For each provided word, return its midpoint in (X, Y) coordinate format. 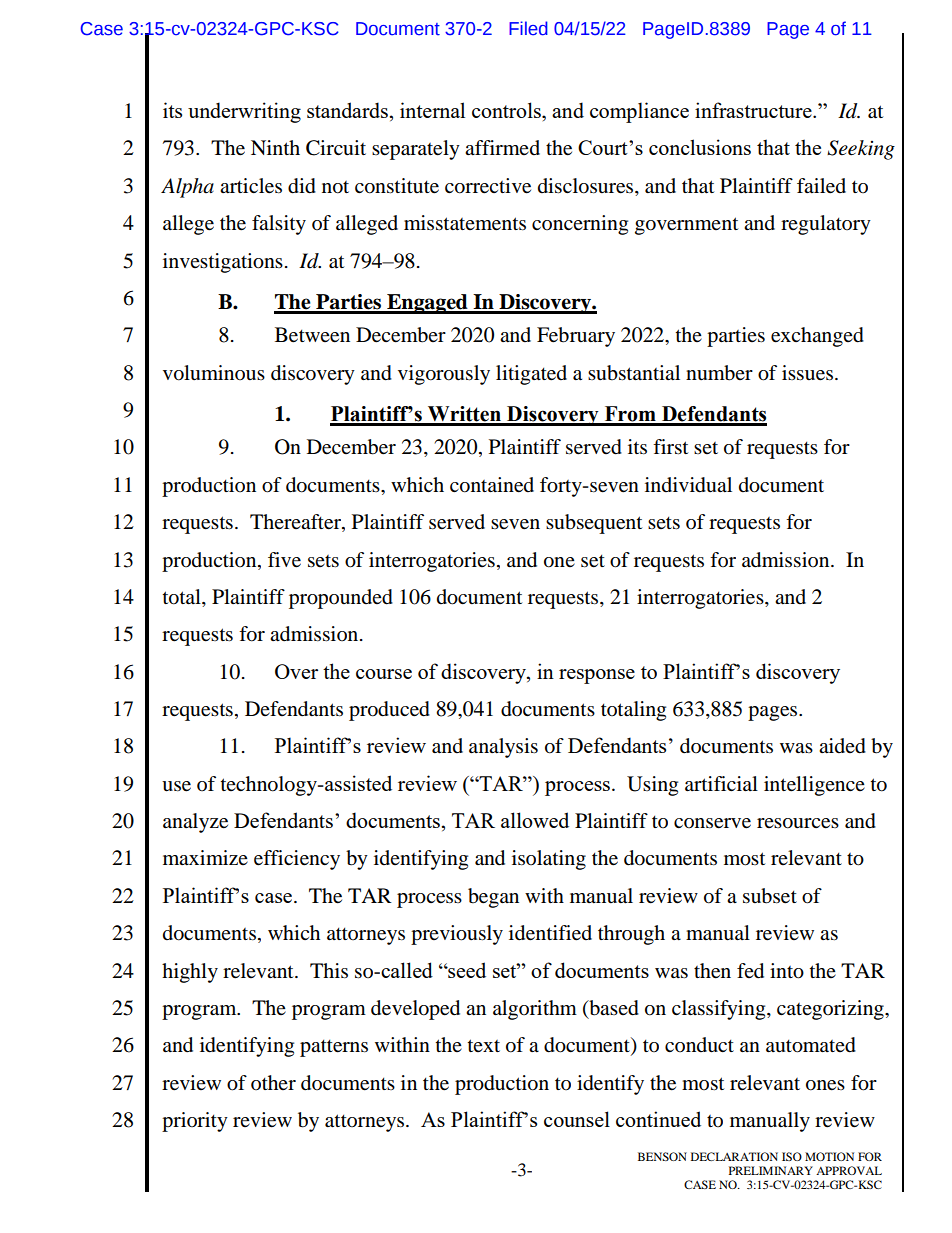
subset (770, 896)
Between (312, 335)
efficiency (297, 860)
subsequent (594, 524)
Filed (528, 28)
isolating (549, 860)
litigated (531, 375)
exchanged (817, 337)
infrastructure (754, 110)
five (284, 560)
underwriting (244, 112)
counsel (577, 1119)
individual (688, 485)
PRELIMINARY (771, 1170)
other (273, 1083)
